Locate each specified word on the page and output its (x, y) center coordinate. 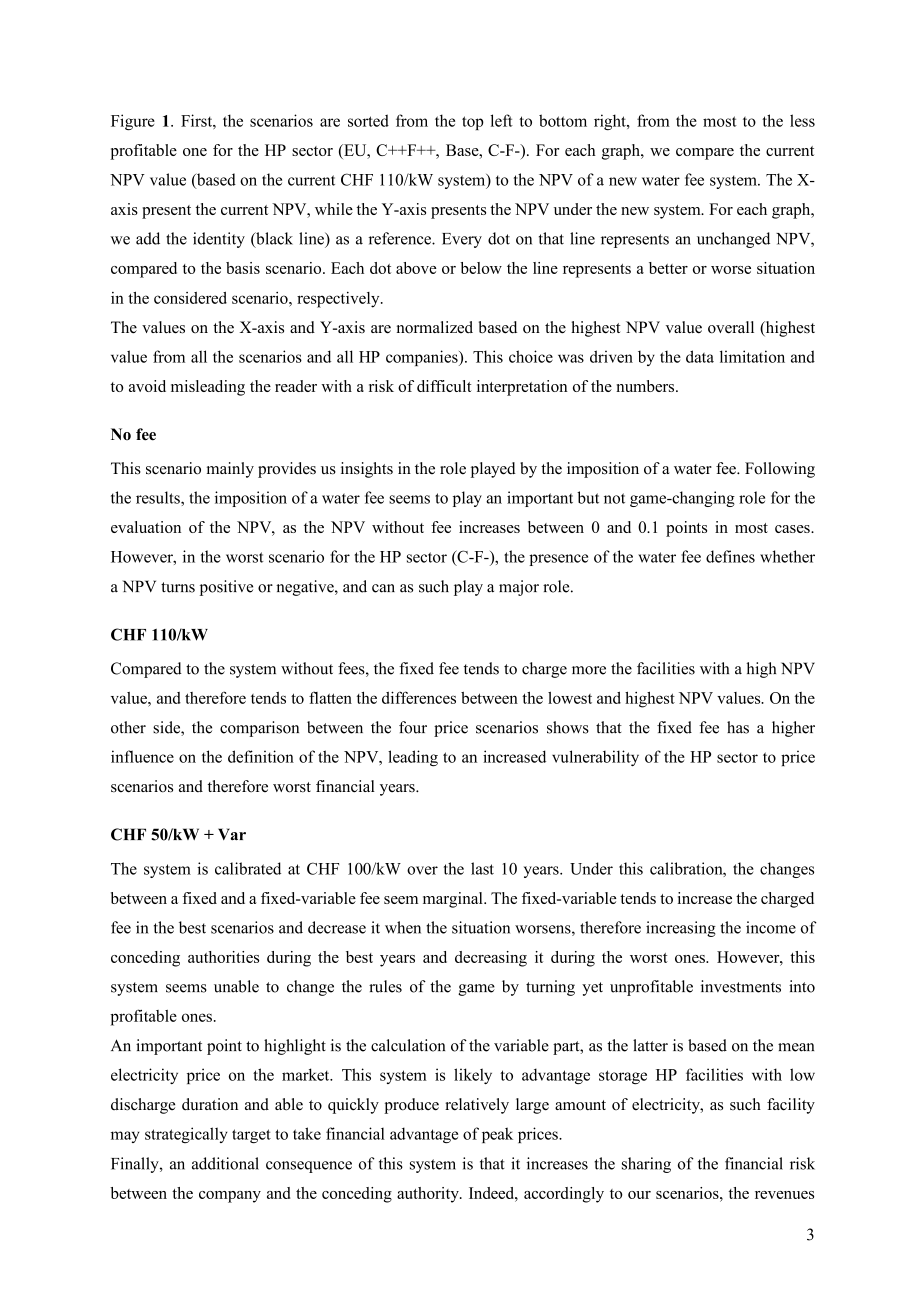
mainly (230, 470)
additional (225, 1163)
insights (367, 470)
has (738, 727)
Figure (133, 122)
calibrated (248, 868)
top (473, 123)
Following (780, 470)
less (802, 120)
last (482, 868)
